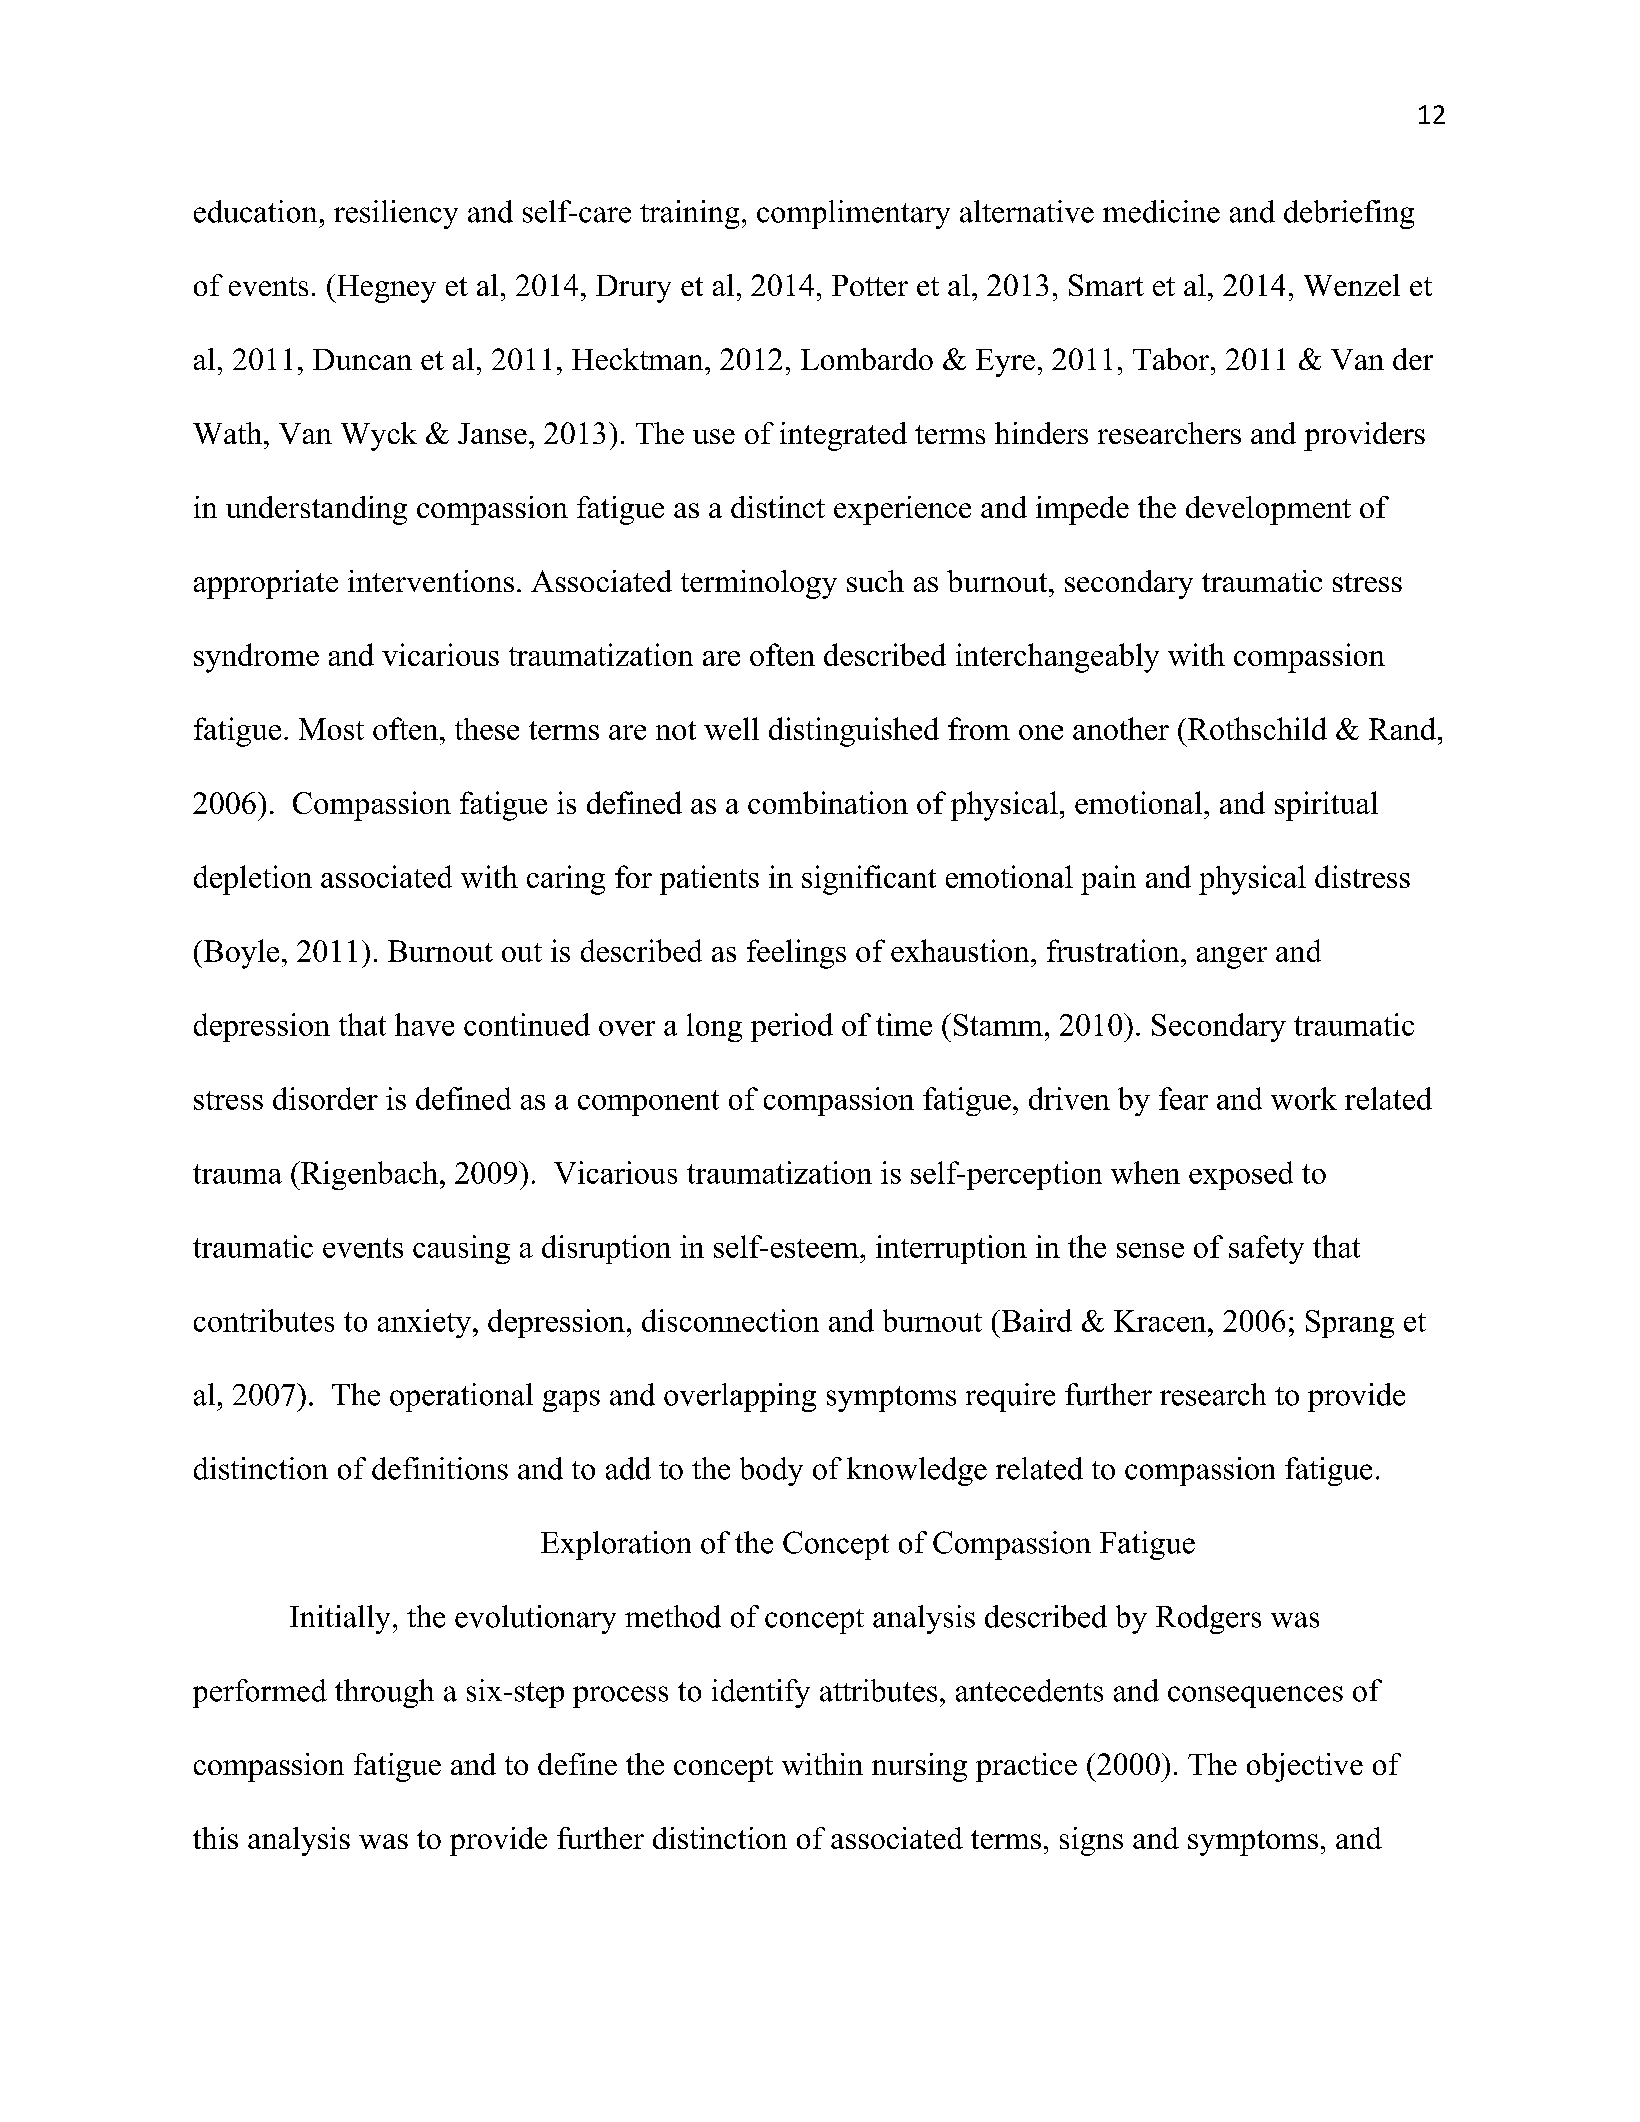  Describe the element at coordinates (424, 1024) in the document. I see `have` at that location.
